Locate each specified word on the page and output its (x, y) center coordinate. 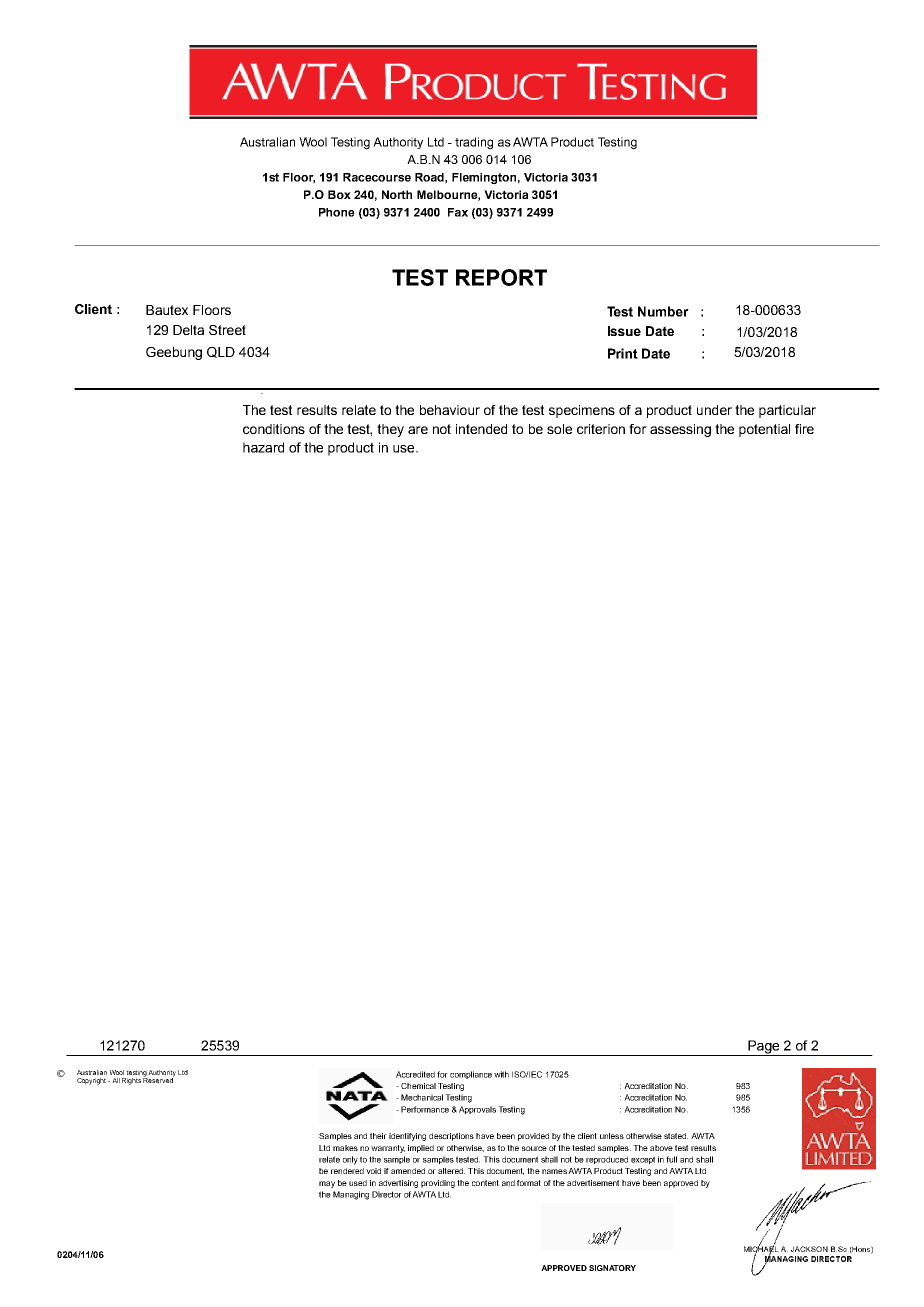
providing (438, 1184)
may (327, 1184)
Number (663, 311)
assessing (680, 430)
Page (764, 1048)
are (418, 430)
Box (339, 194)
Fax (458, 212)
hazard (263, 447)
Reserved (158, 1079)
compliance (471, 1075)
